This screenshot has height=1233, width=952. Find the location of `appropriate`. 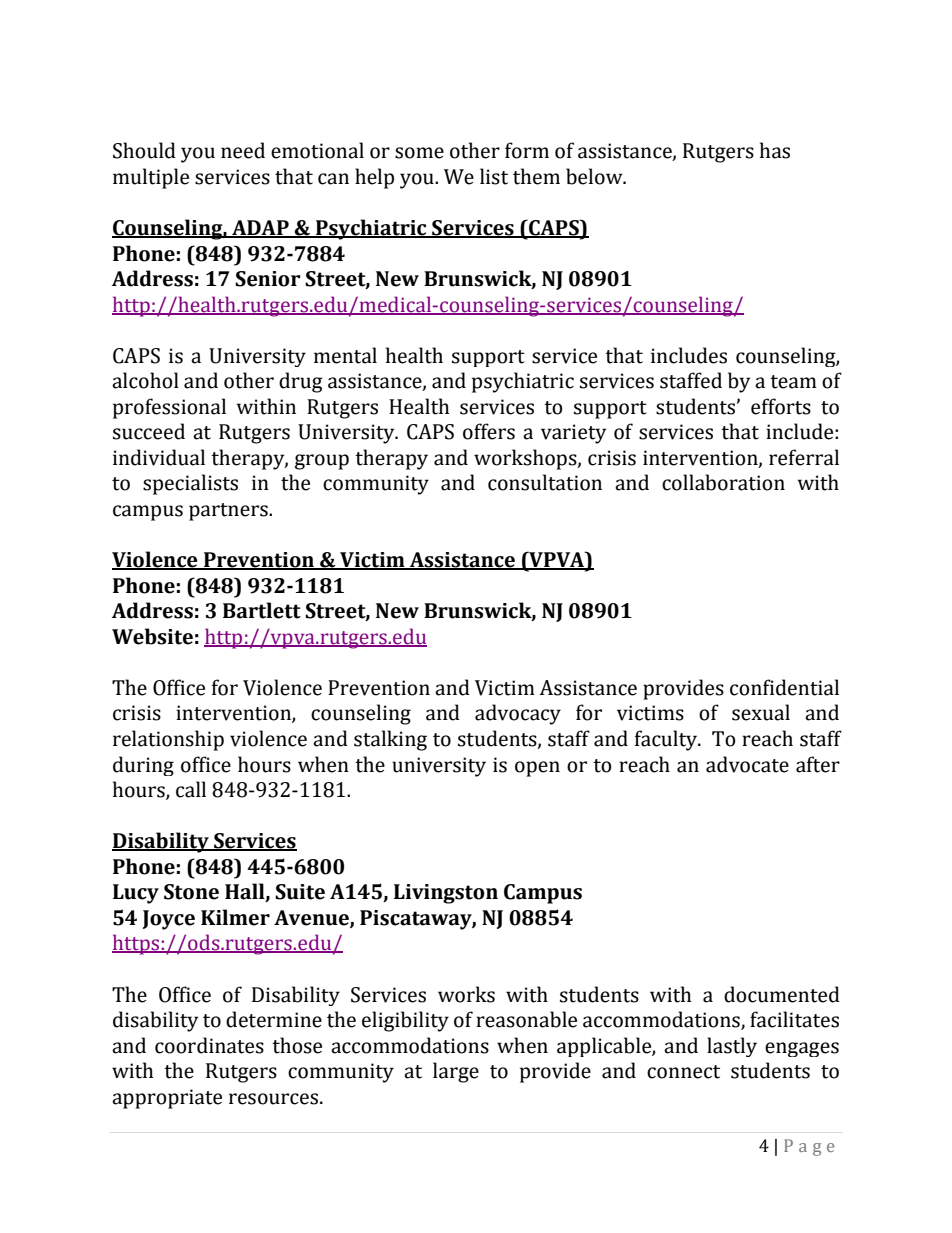

appropriate is located at coordinates (167, 1099).
